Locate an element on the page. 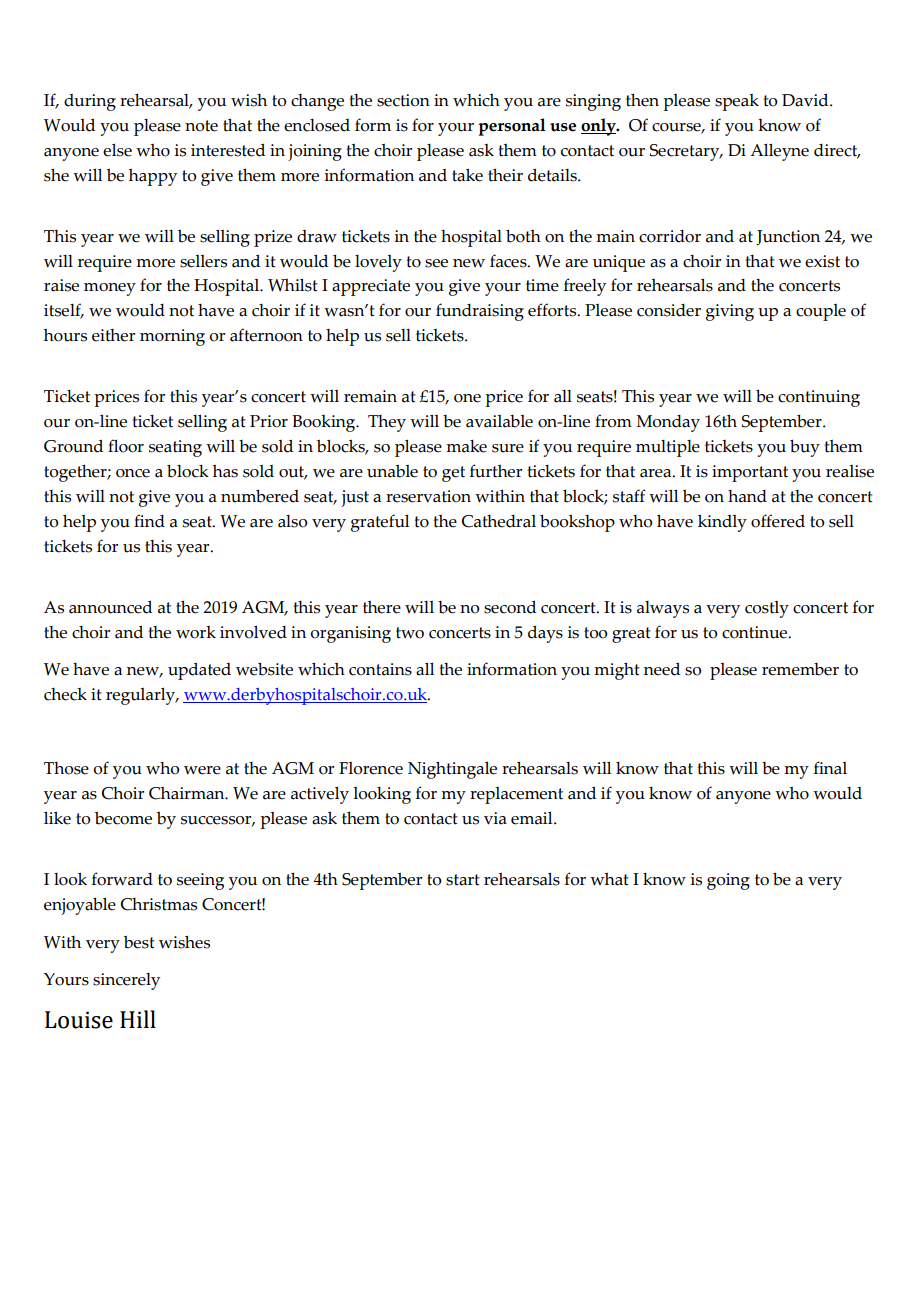 This page has width=924, height=1308. become is located at coordinates (123, 818).
